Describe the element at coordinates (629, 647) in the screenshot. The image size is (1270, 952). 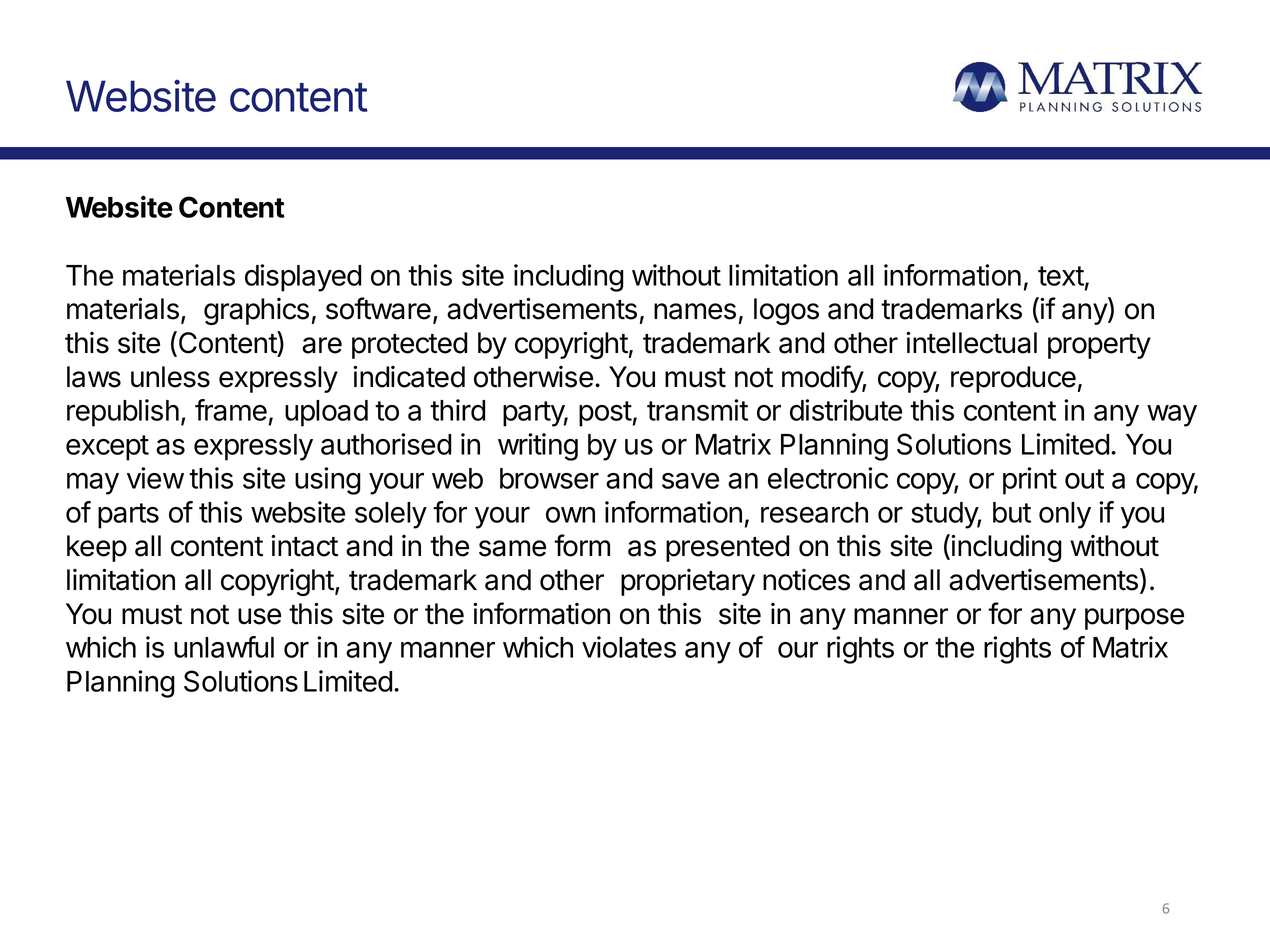
I see `violates` at that location.
